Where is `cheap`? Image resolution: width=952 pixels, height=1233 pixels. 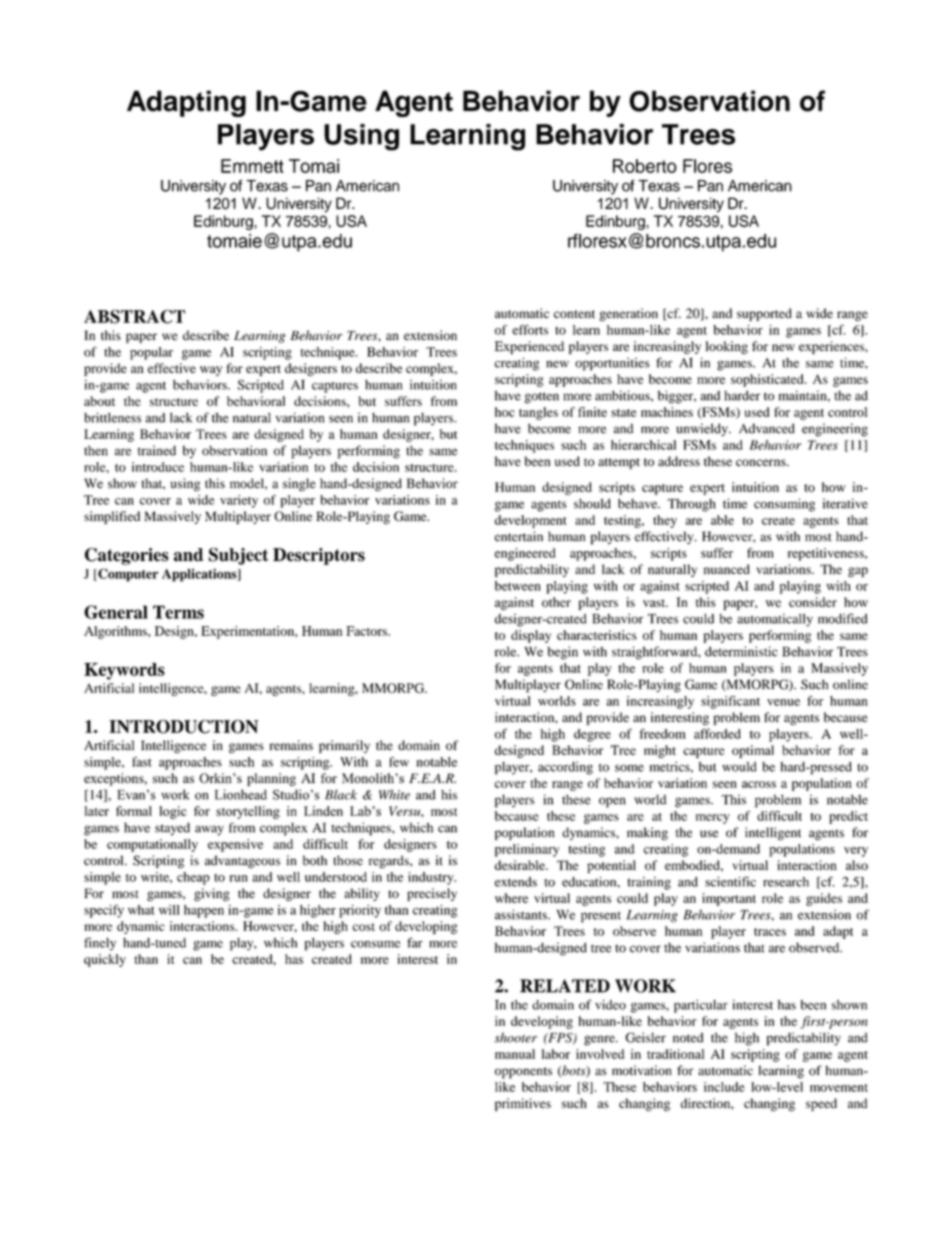
cheap is located at coordinates (193, 878).
